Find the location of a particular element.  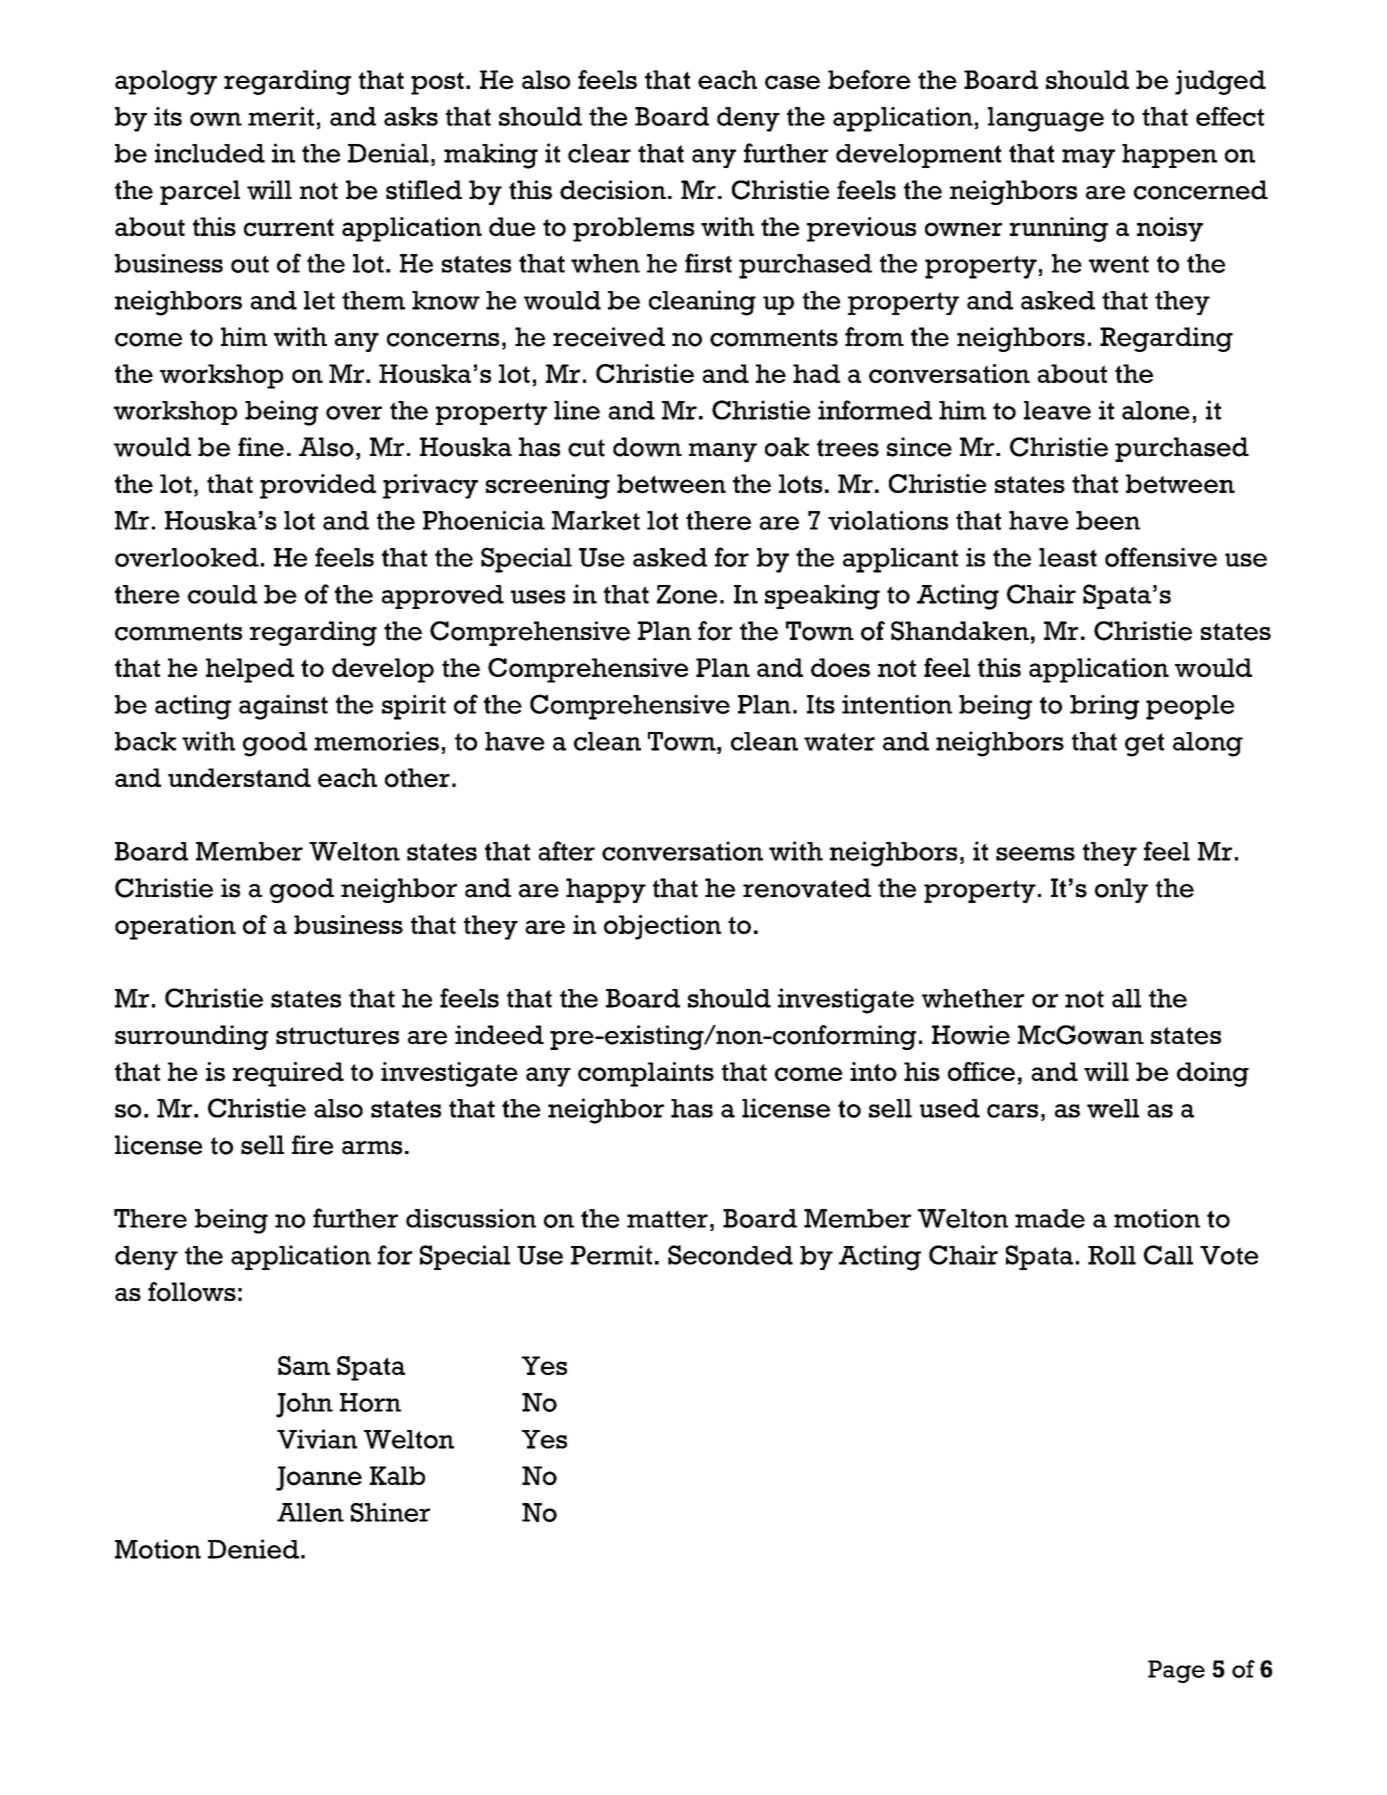

provided is located at coordinates (318, 486).
